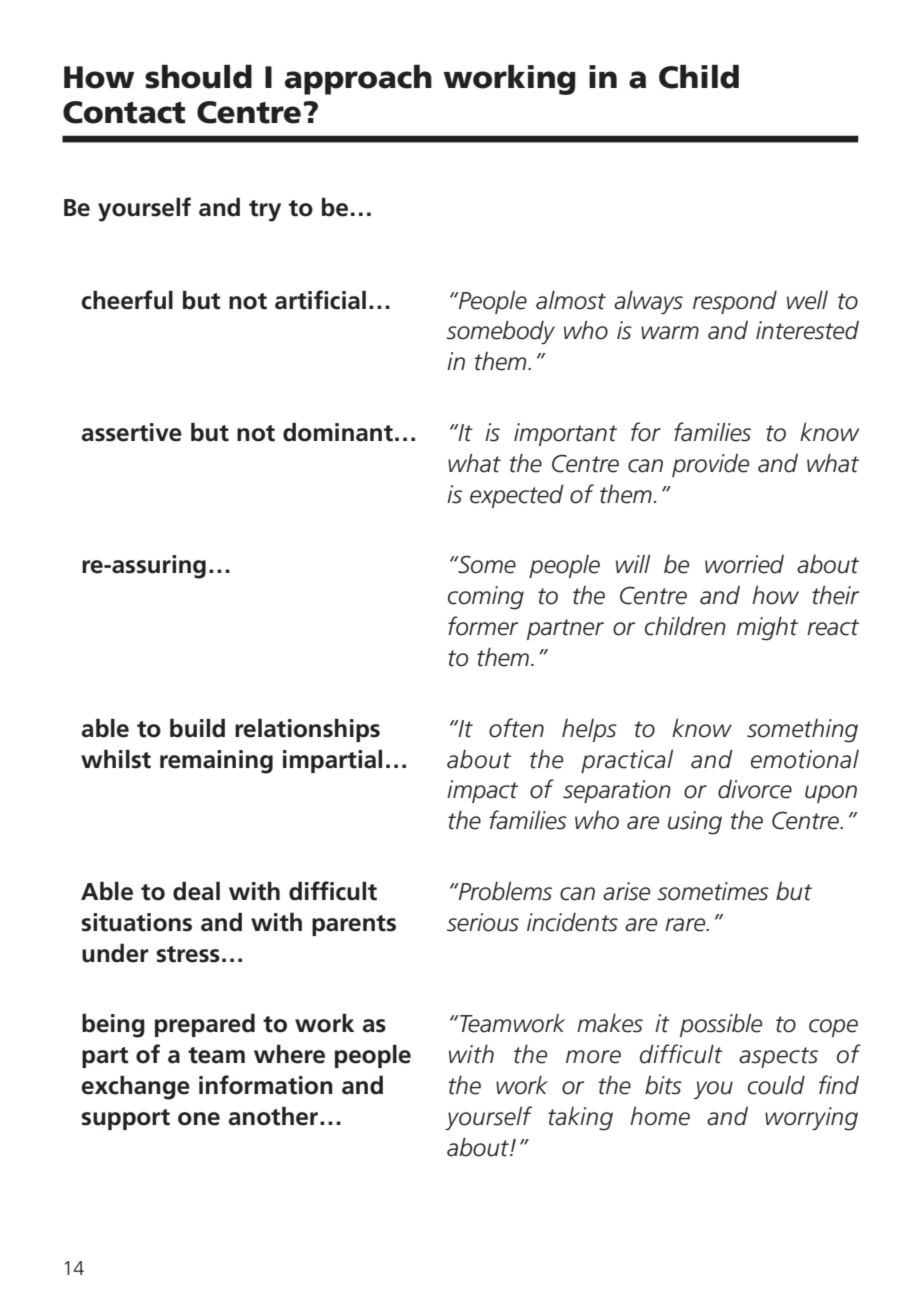 The width and height of the document is (924, 1313). Describe the element at coordinates (358, 80) in the document. I see `approach` at that location.
